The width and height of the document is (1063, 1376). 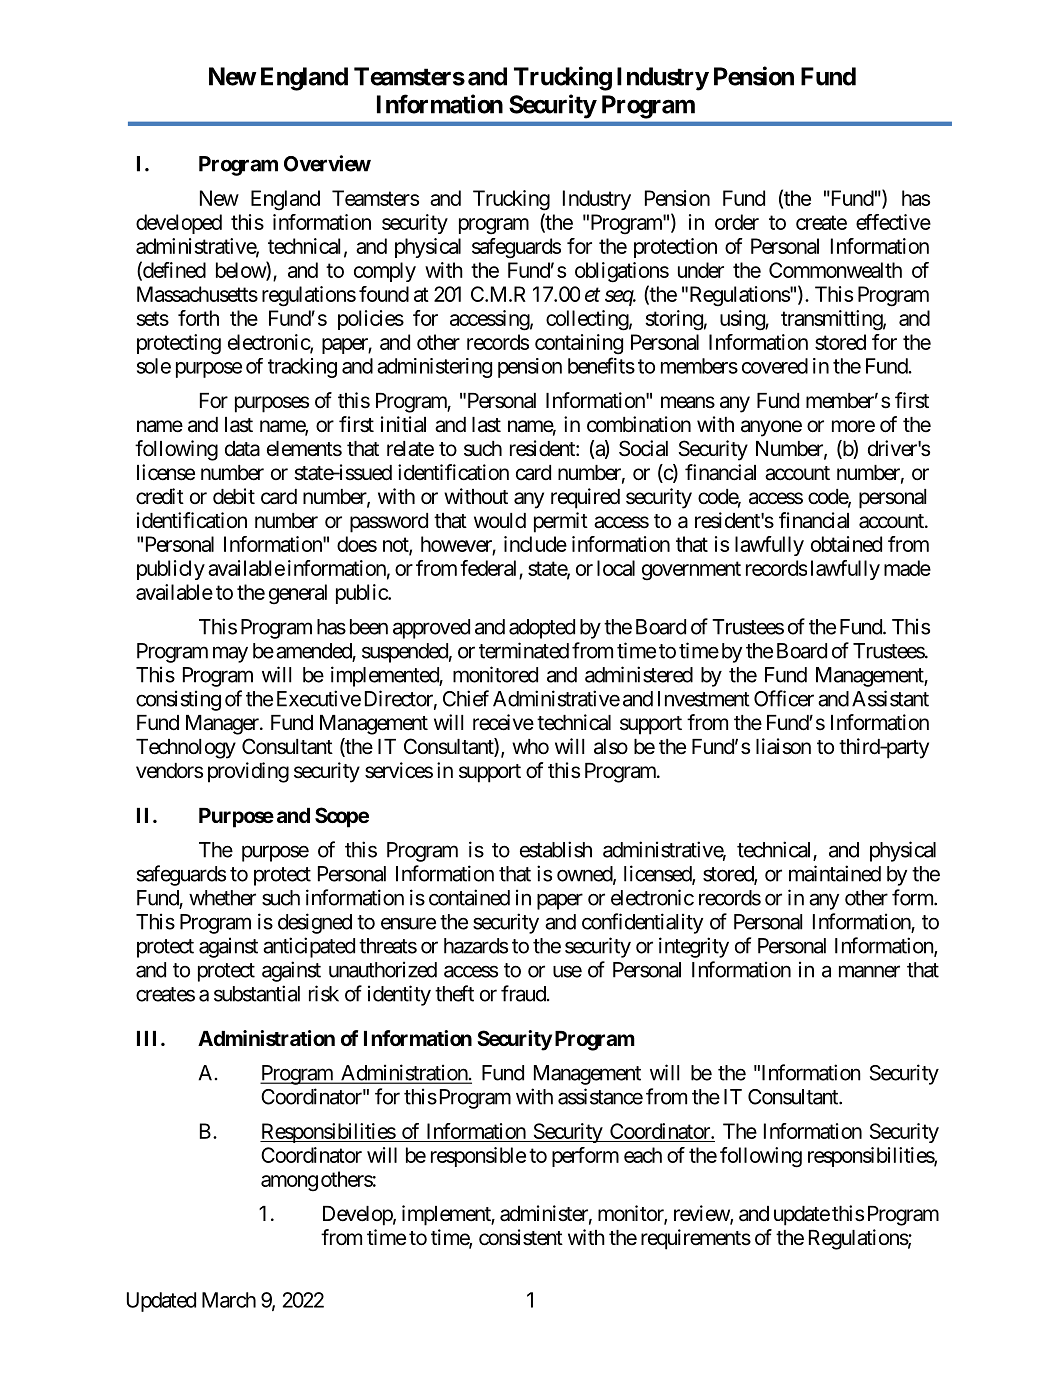 What do you see at coordinates (535, 544) in the document?
I see `include` at bounding box center [535, 544].
